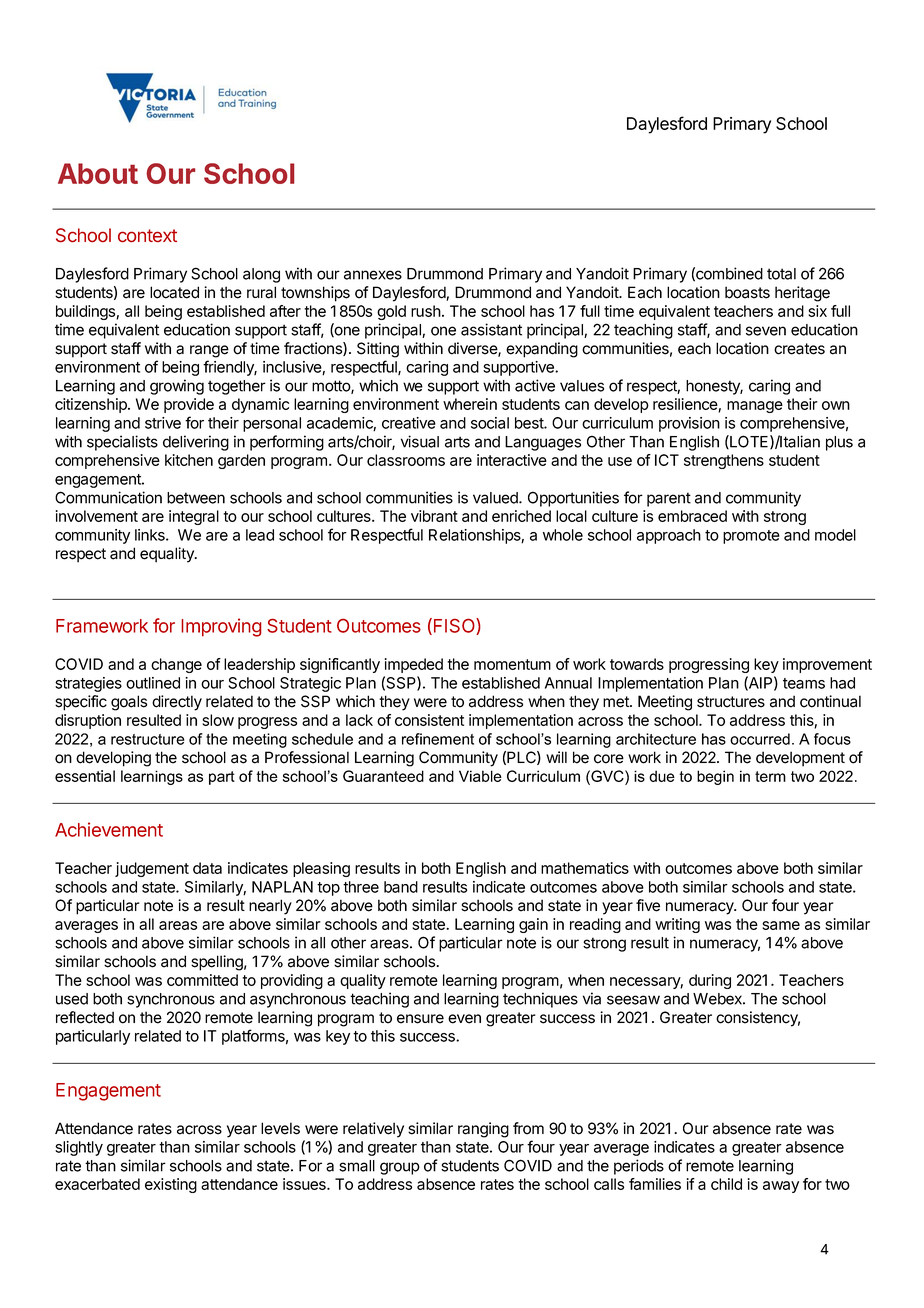 This image has height=1308, width=924. Describe the element at coordinates (731, 702) in the image. I see `structures` at that location.
